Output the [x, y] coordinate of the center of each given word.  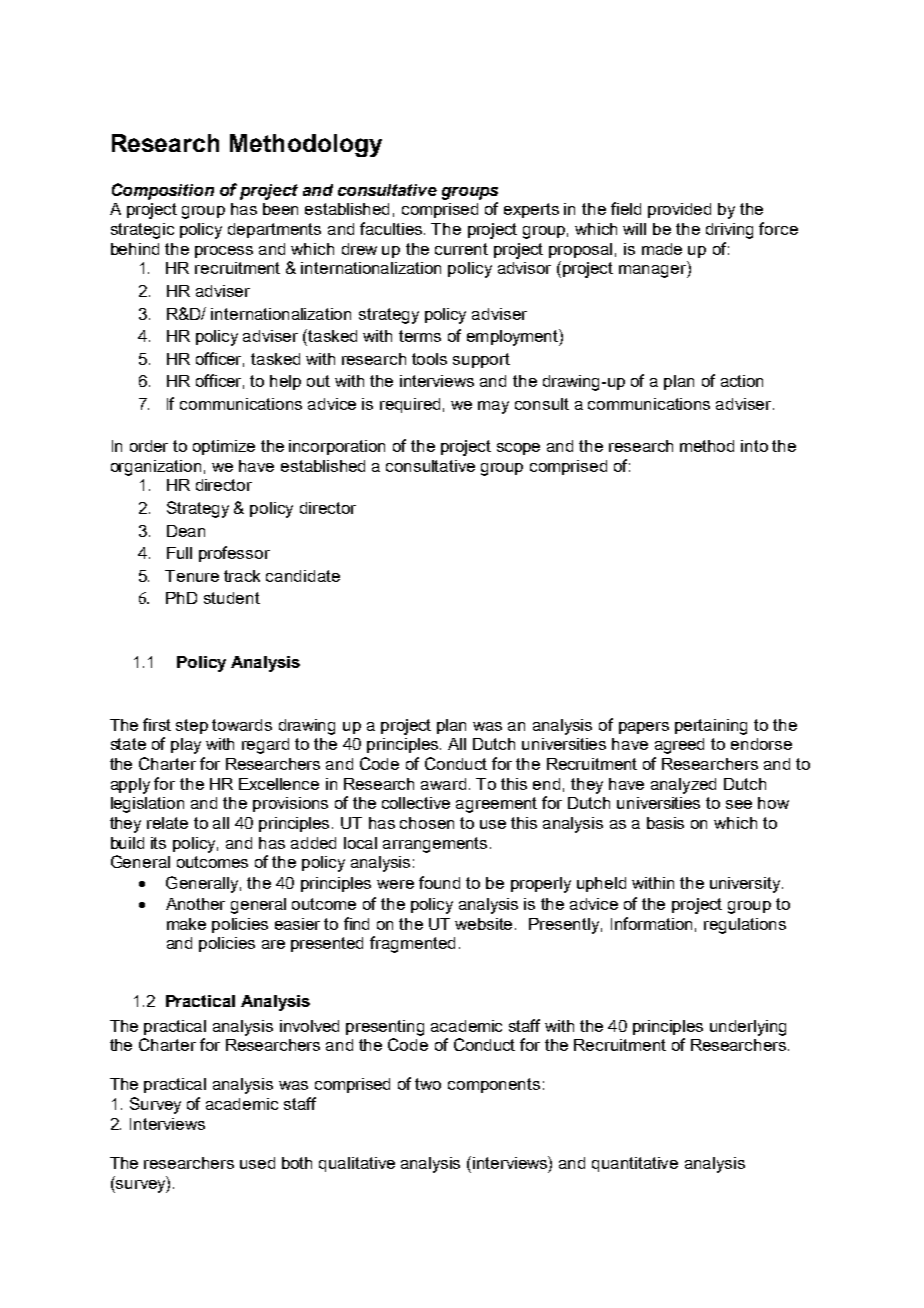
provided [679, 210]
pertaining [711, 727]
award [443, 784]
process [224, 252]
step [192, 726]
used [257, 1163]
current [461, 249]
